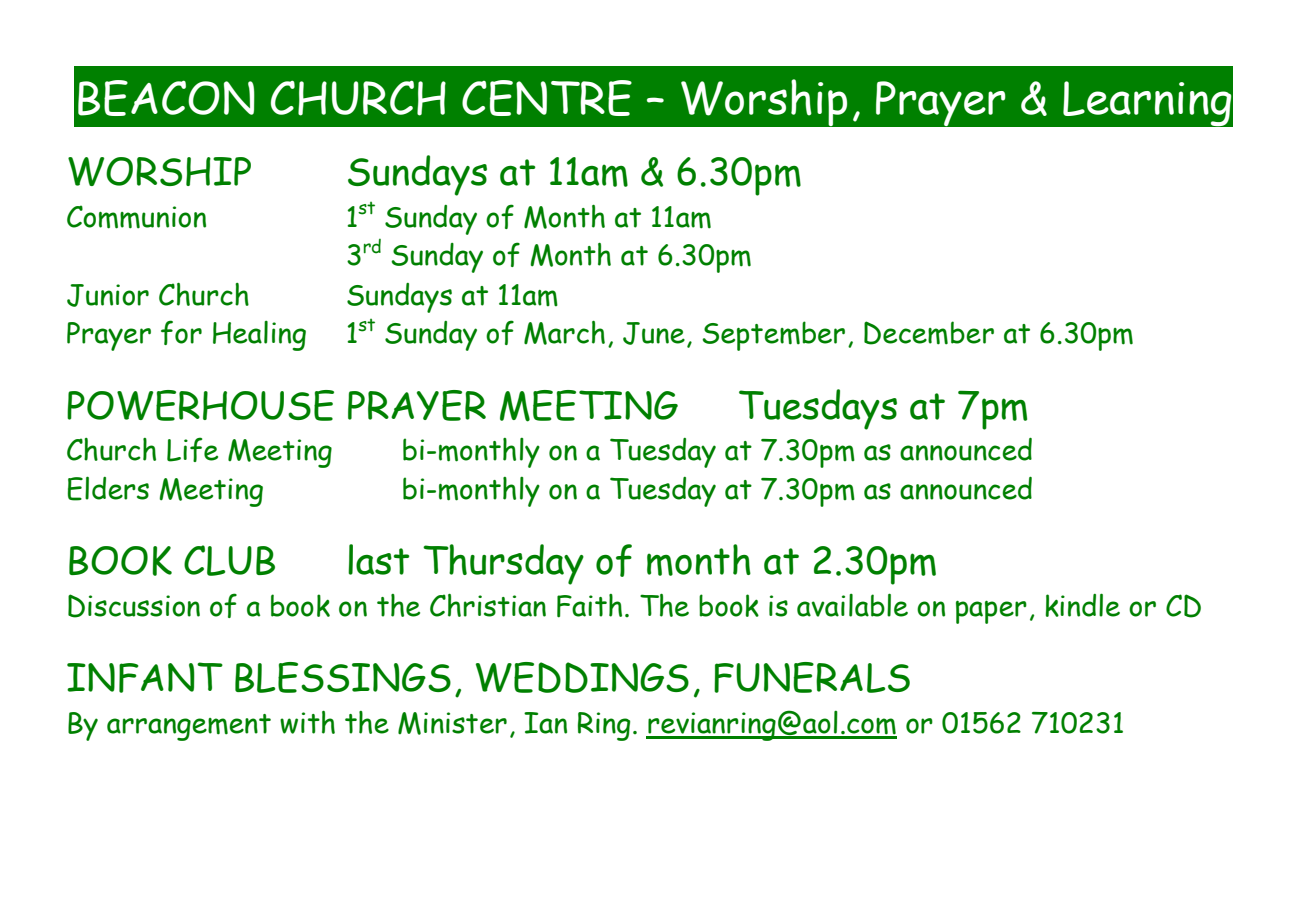 This page has height=924, width=1307. What do you see at coordinates (503, 564) in the page?
I see `Thursday` at bounding box center [503, 564].
